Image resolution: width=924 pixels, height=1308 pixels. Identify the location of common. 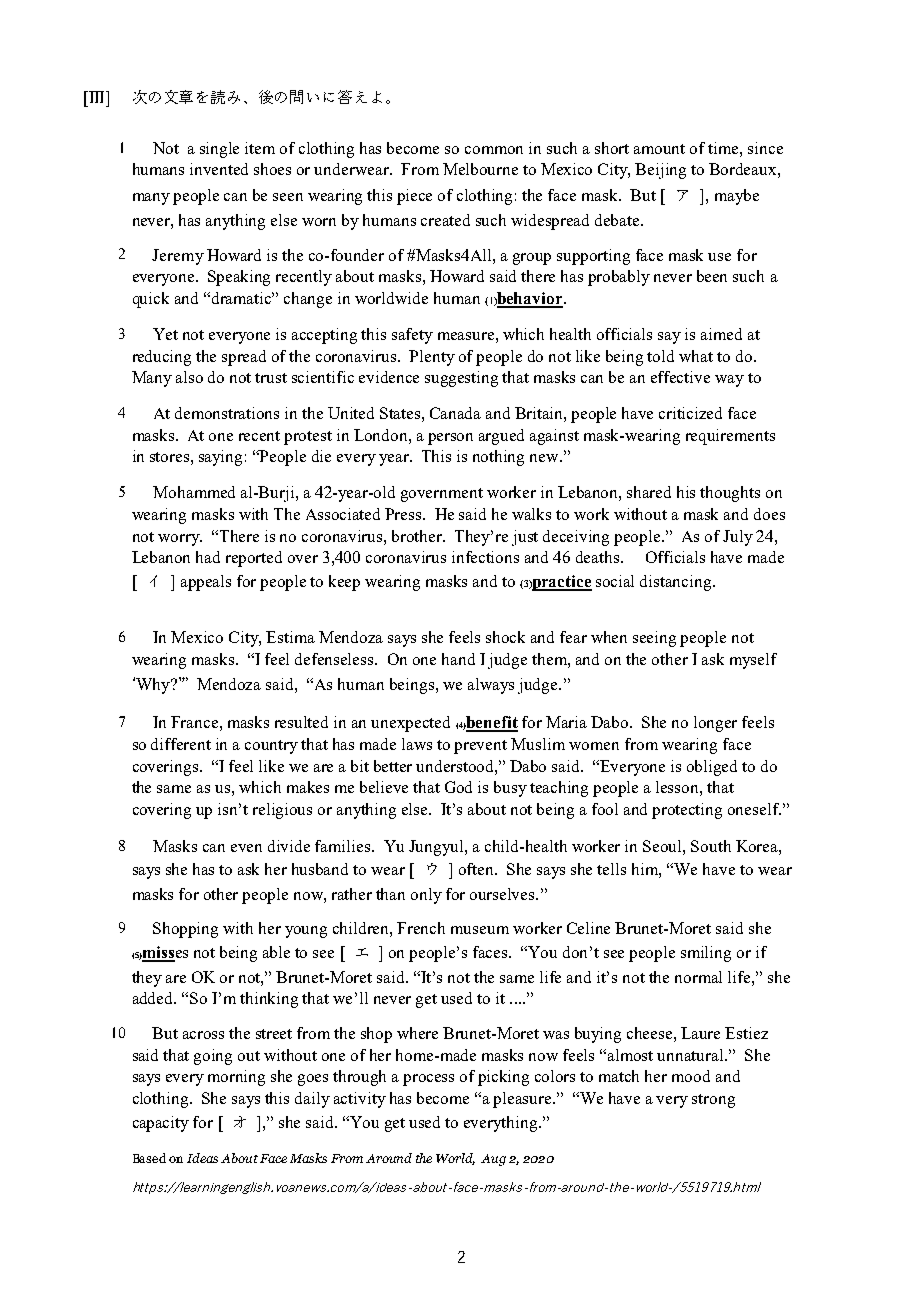
(494, 150).
